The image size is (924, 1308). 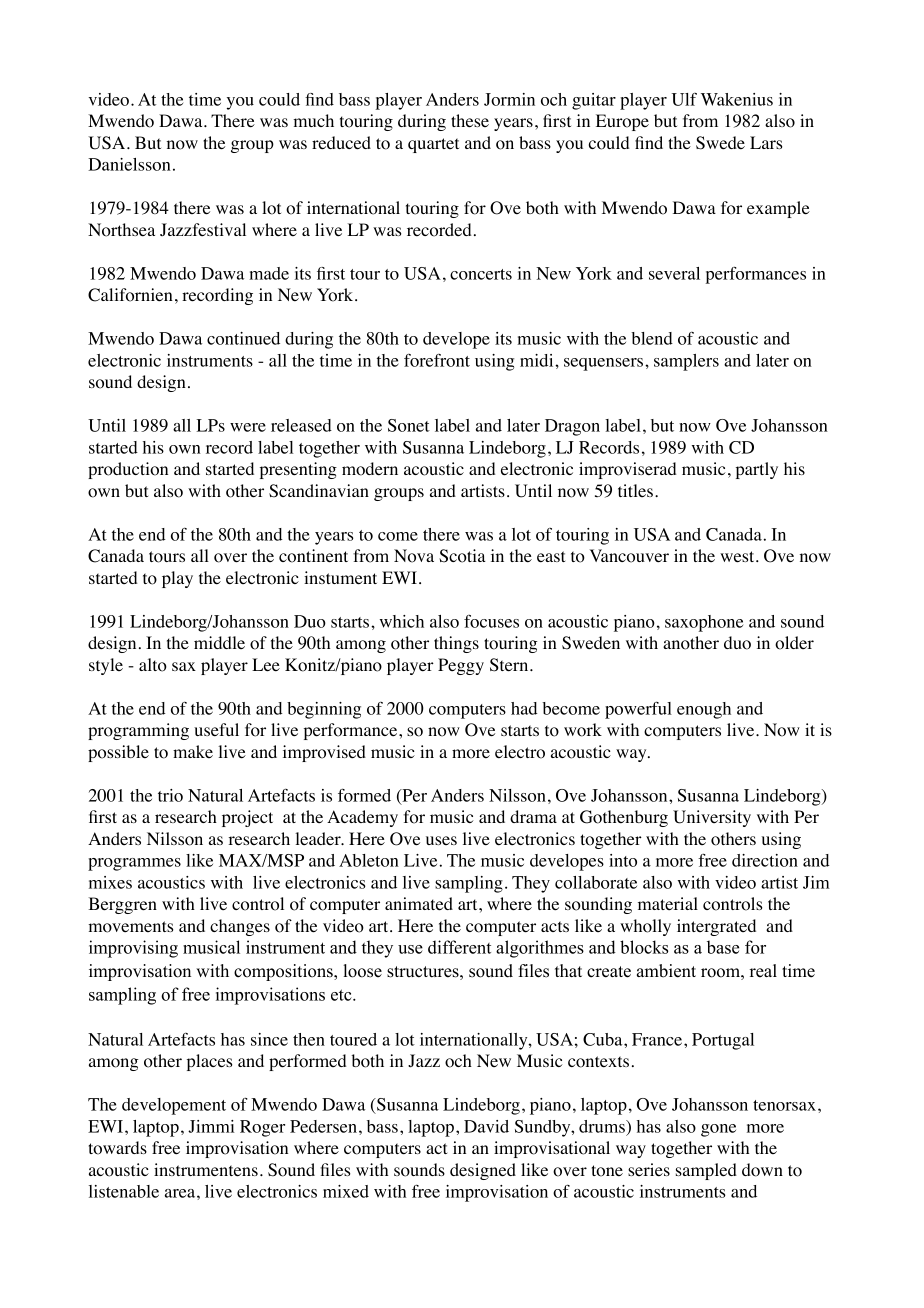 I want to click on Ulf, so click(x=684, y=99).
